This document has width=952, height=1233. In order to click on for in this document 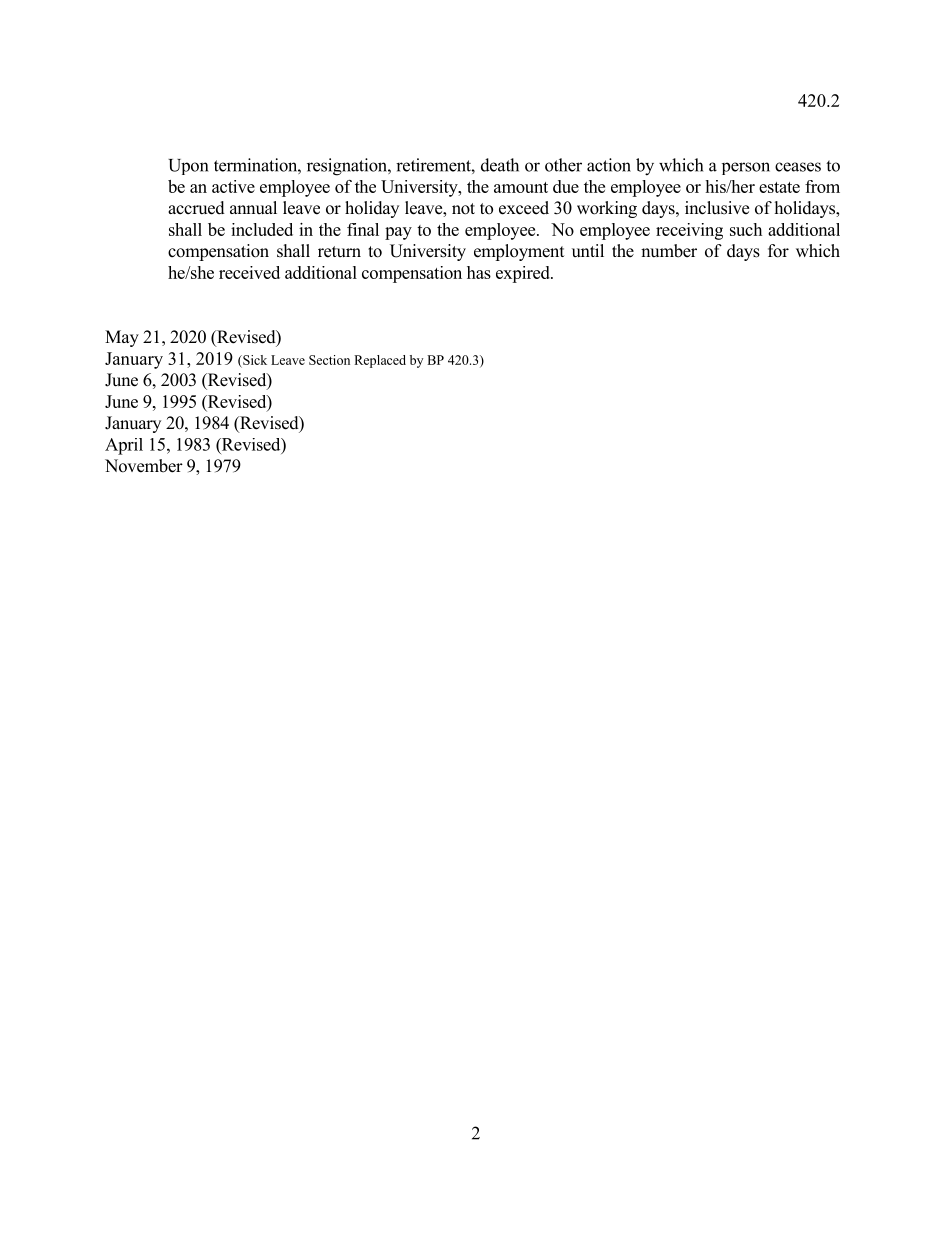, I will do `click(778, 251)`.
